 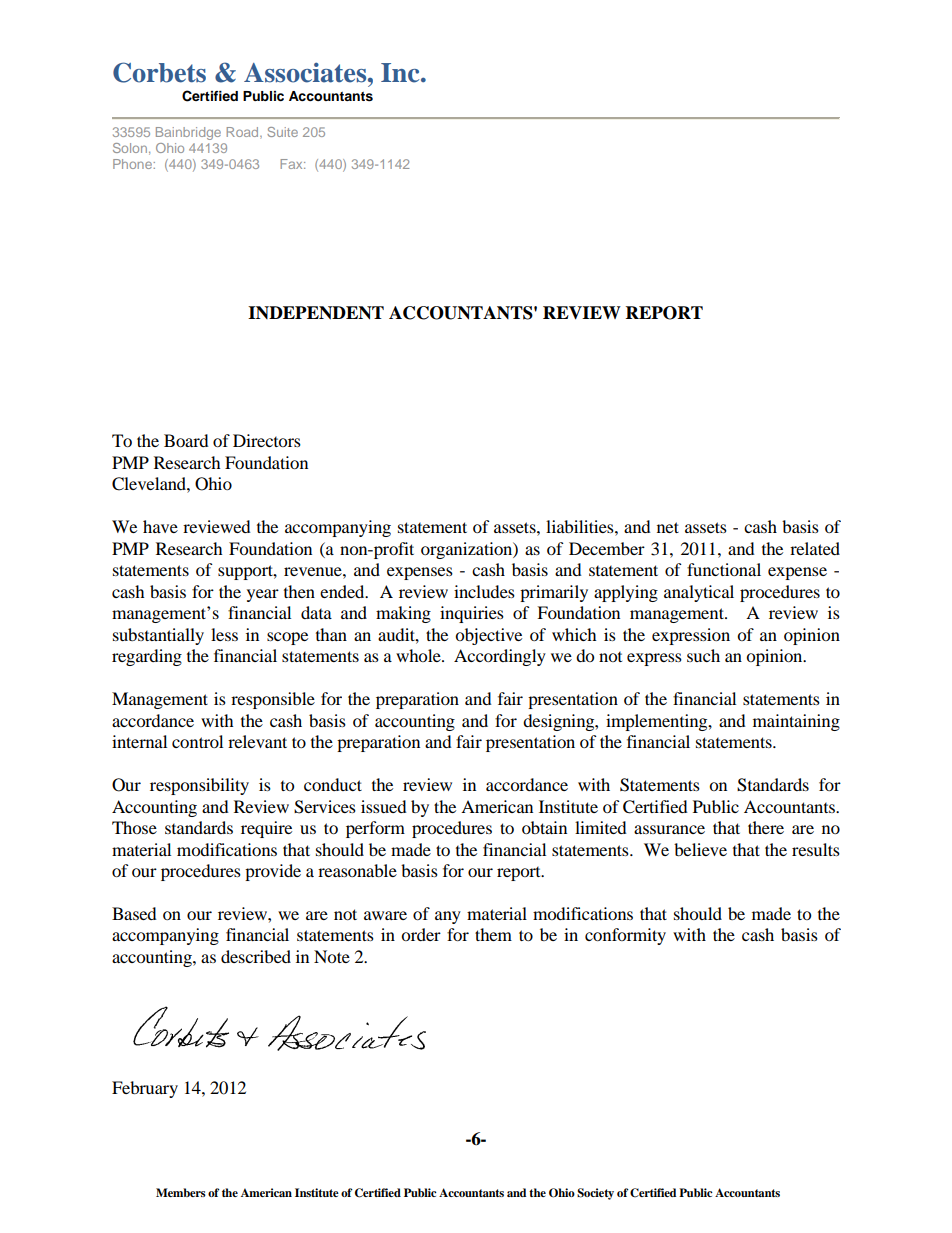 What do you see at coordinates (668, 527) in the screenshot?
I see `net` at bounding box center [668, 527].
